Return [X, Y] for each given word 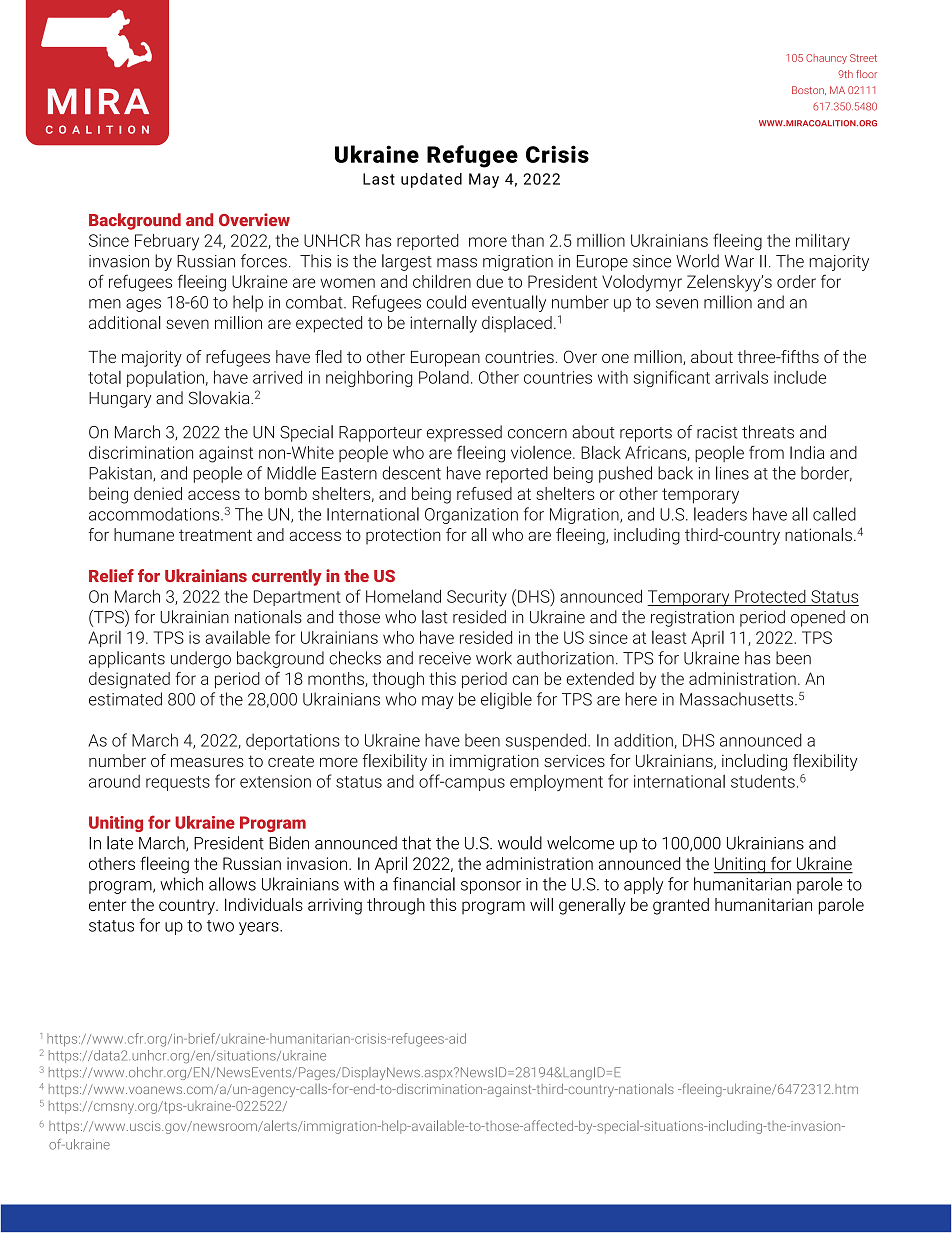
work [494, 658]
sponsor [491, 887]
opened [818, 618]
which [181, 884]
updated [431, 180]
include [800, 377]
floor [866, 74]
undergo [201, 659]
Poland [444, 377]
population [165, 379]
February [167, 242]
